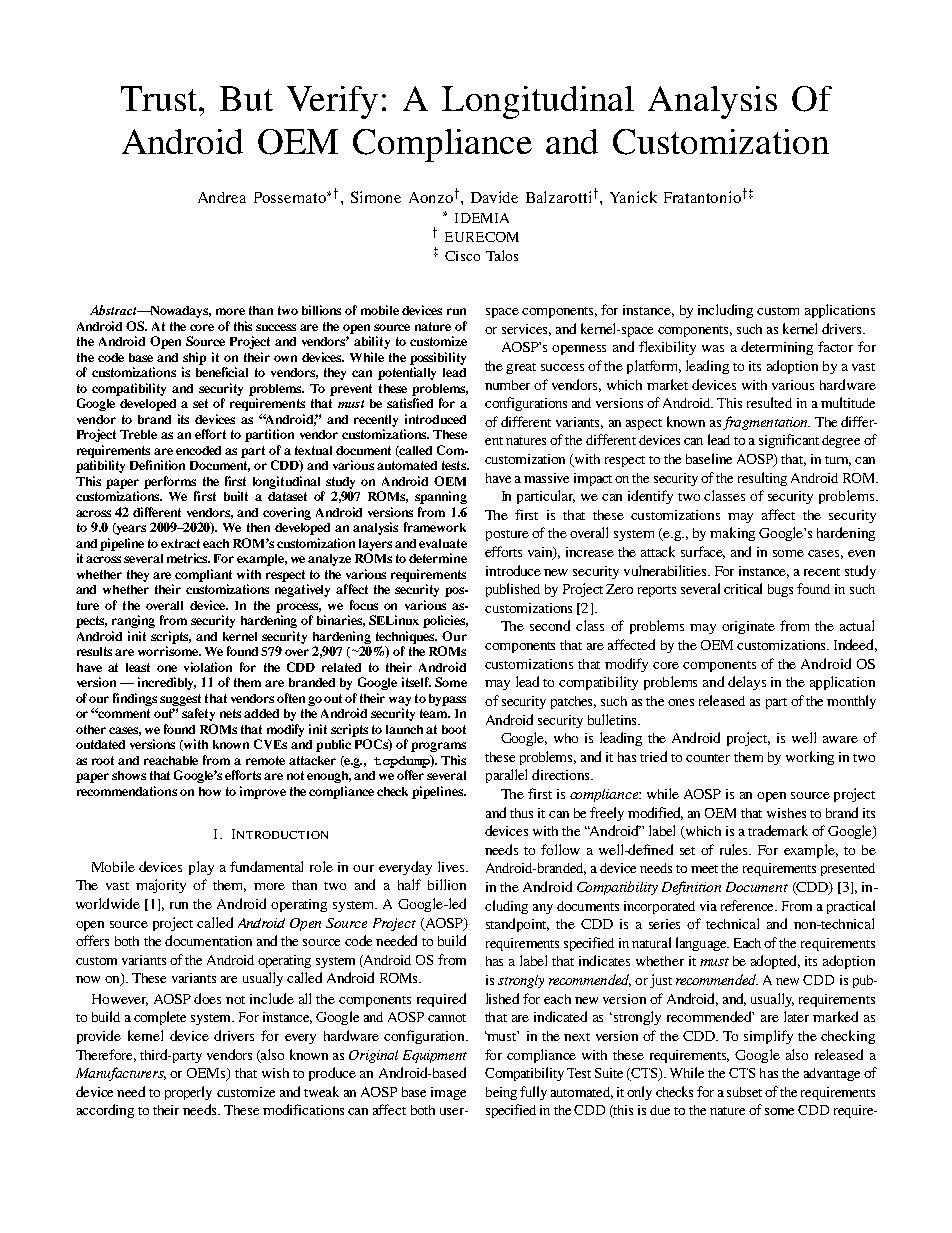 The width and height of the screenshot is (952, 1233). Describe the element at coordinates (138, 434) in the screenshot. I see `Treble` at that location.
